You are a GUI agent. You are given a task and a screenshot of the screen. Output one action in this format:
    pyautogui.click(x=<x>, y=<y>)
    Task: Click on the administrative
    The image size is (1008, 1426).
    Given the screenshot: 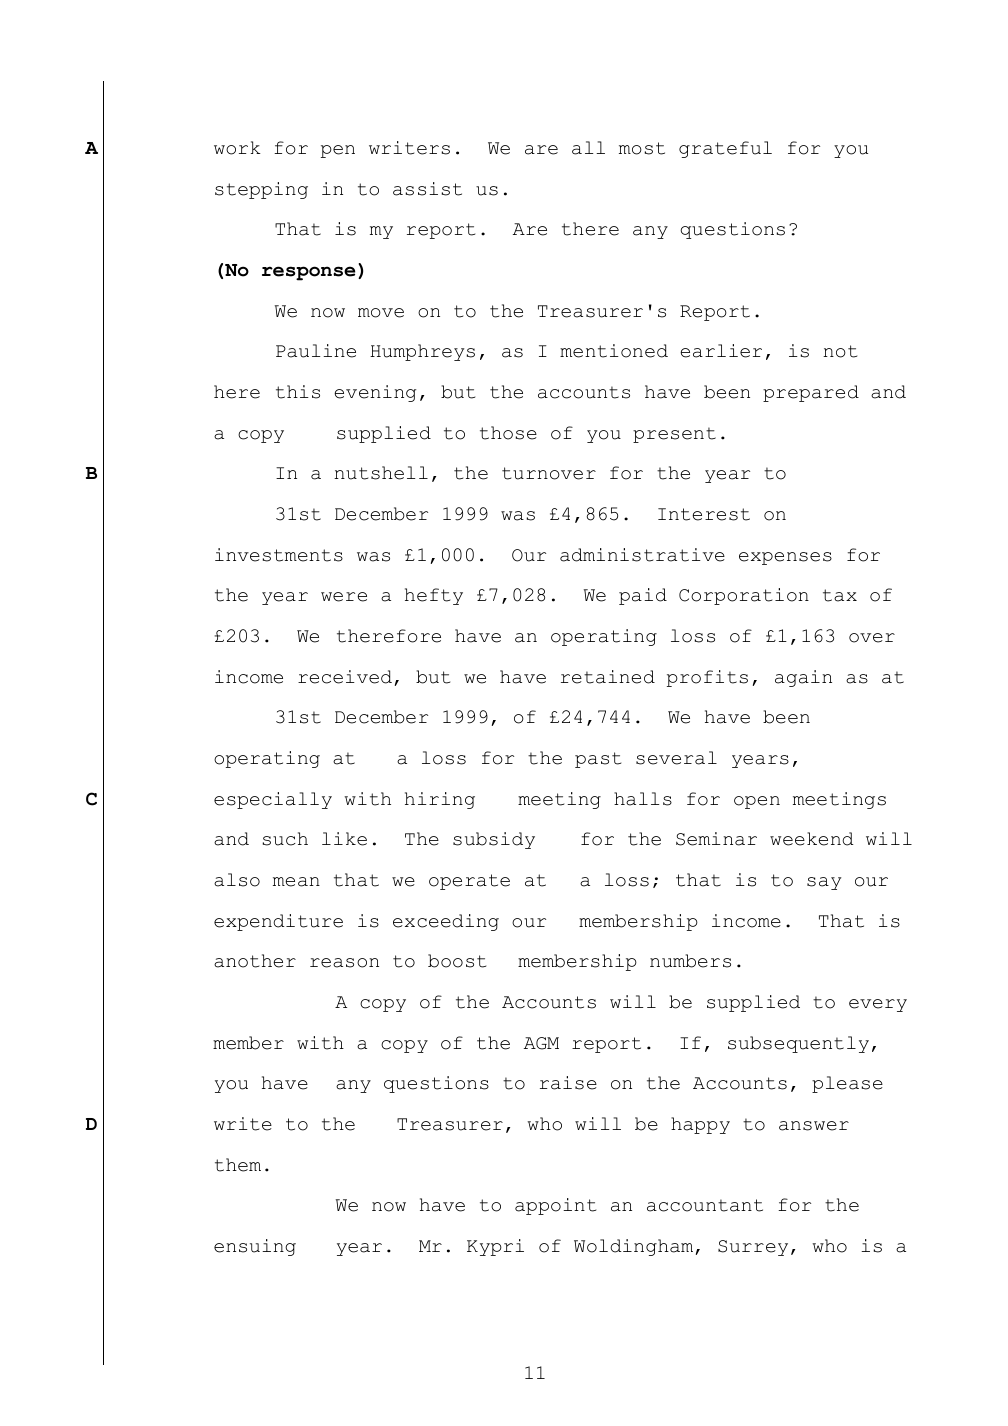 What is the action you would take?
    pyautogui.click(x=642, y=555)
